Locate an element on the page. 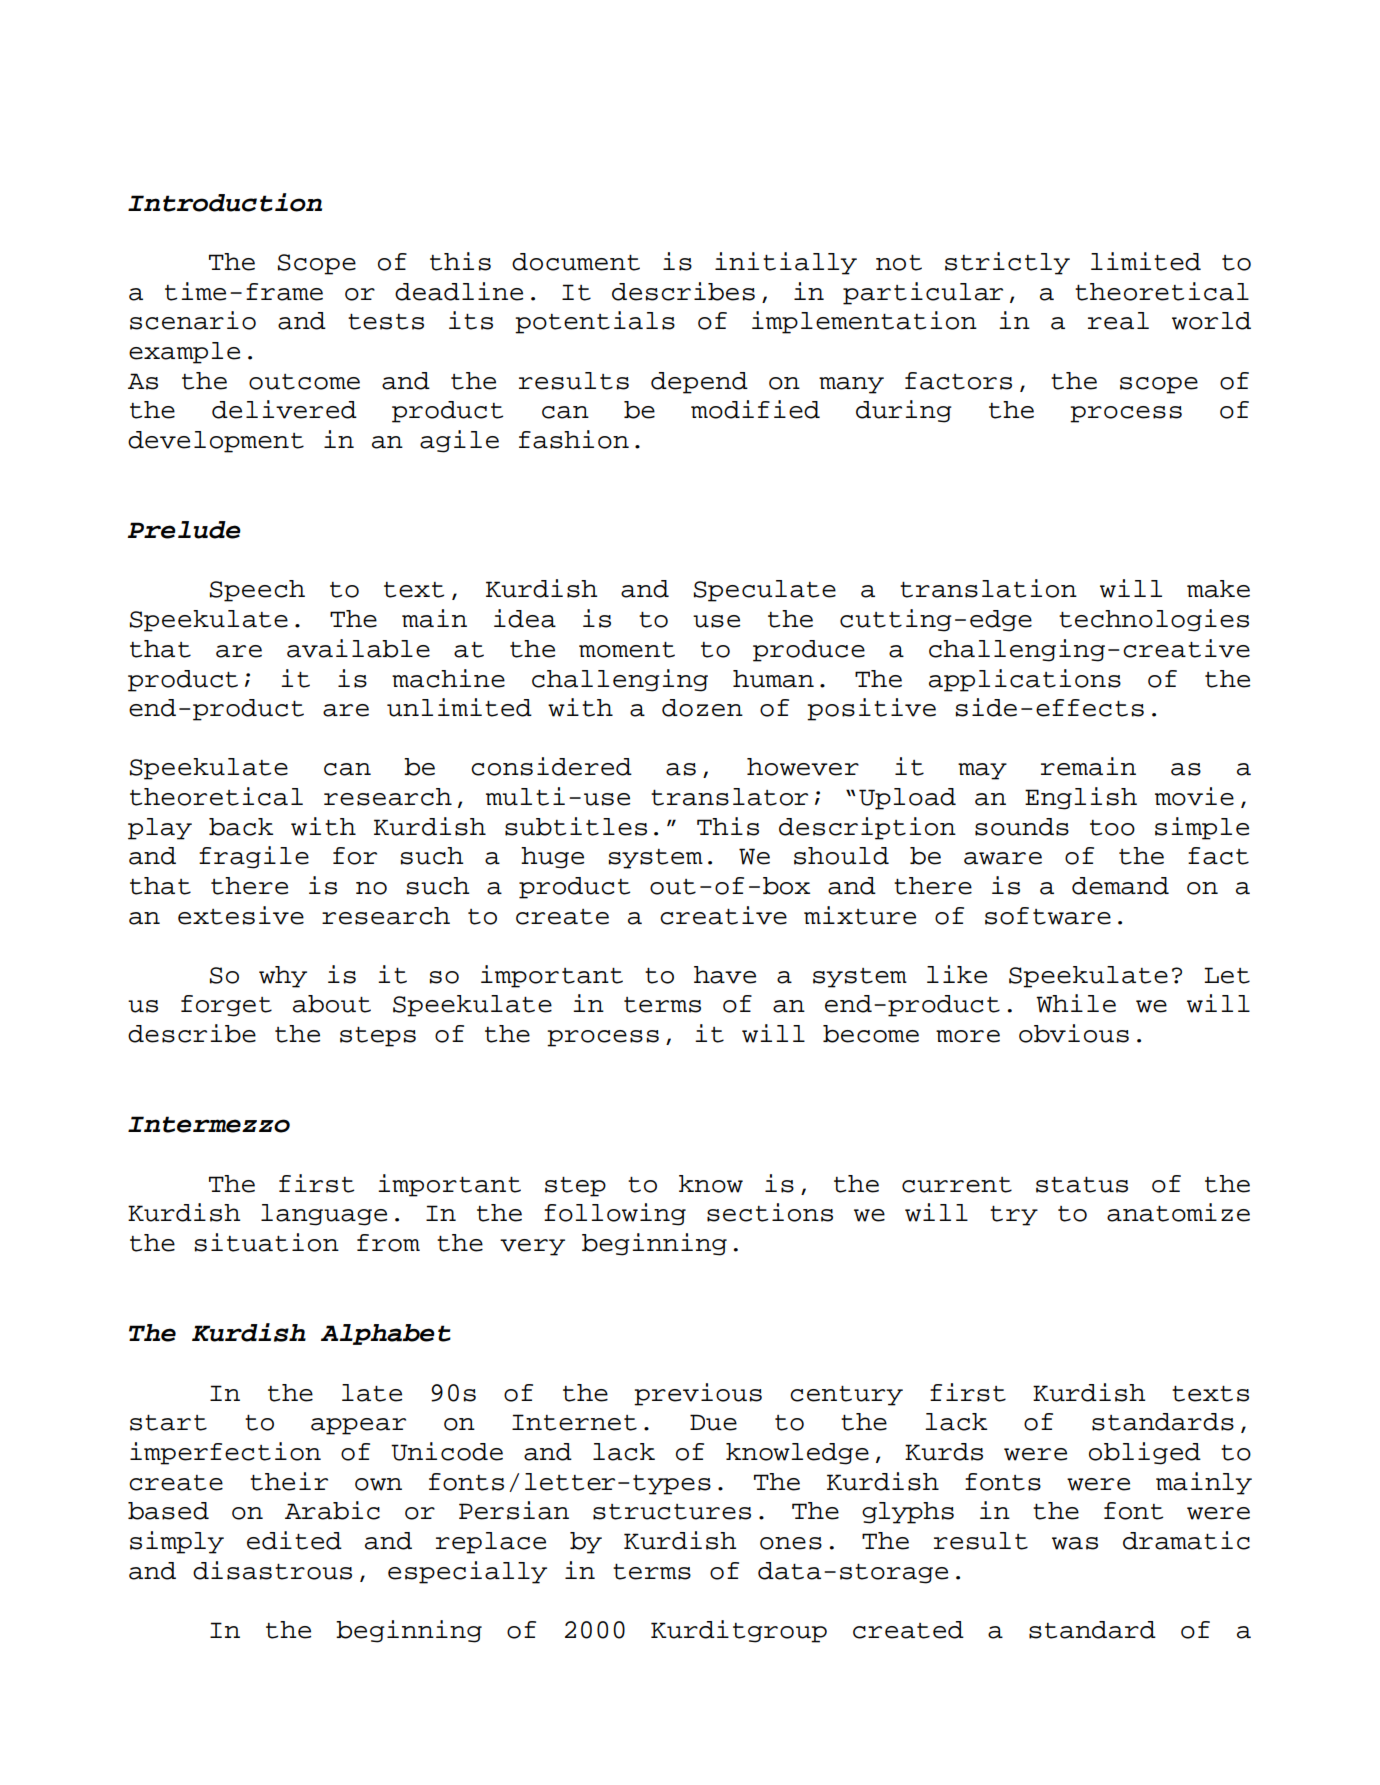 Image resolution: width=1380 pixels, height=1785 pixels. Introduction is located at coordinates (225, 202).
